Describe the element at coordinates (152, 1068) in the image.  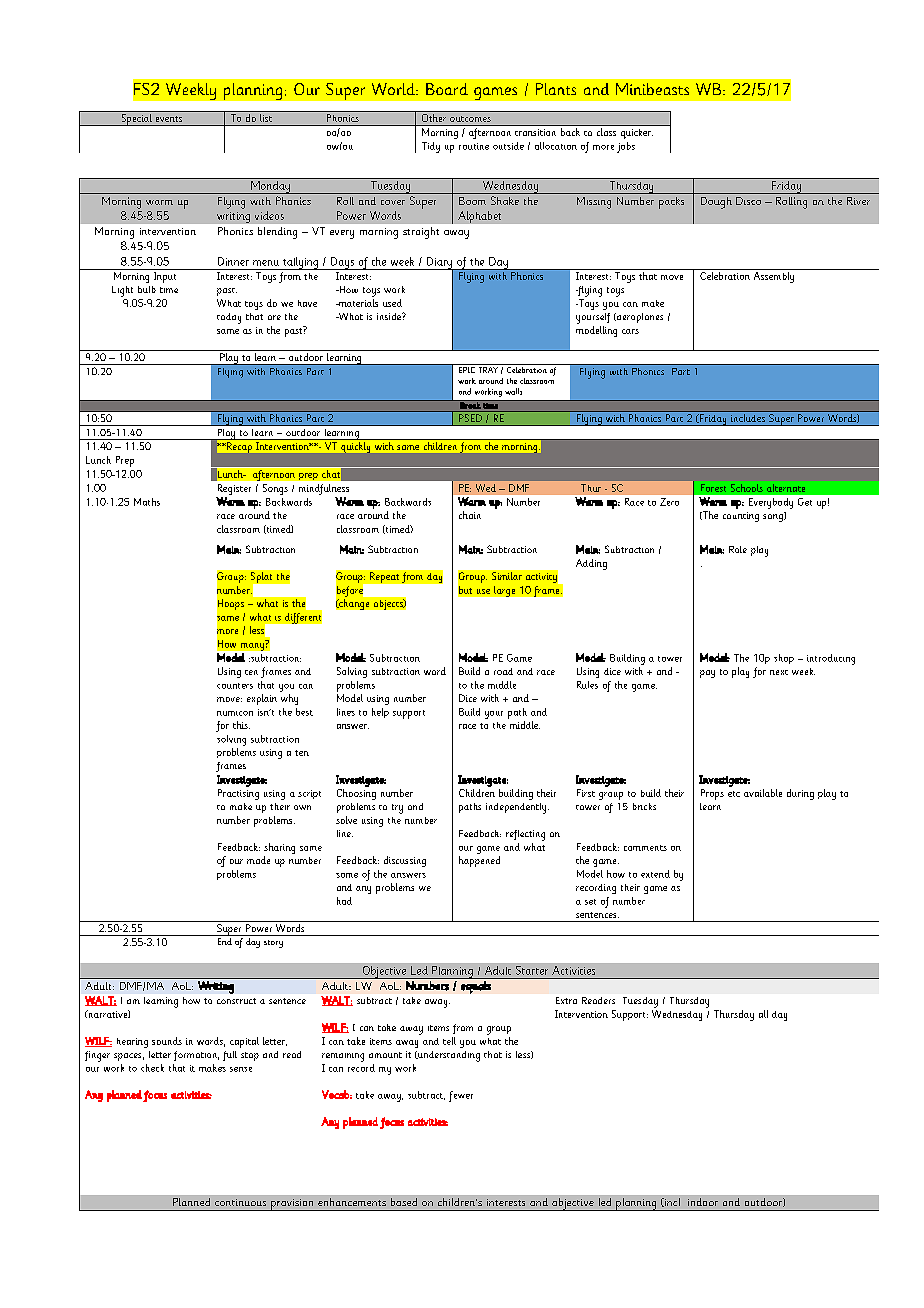
I see `check` at that location.
